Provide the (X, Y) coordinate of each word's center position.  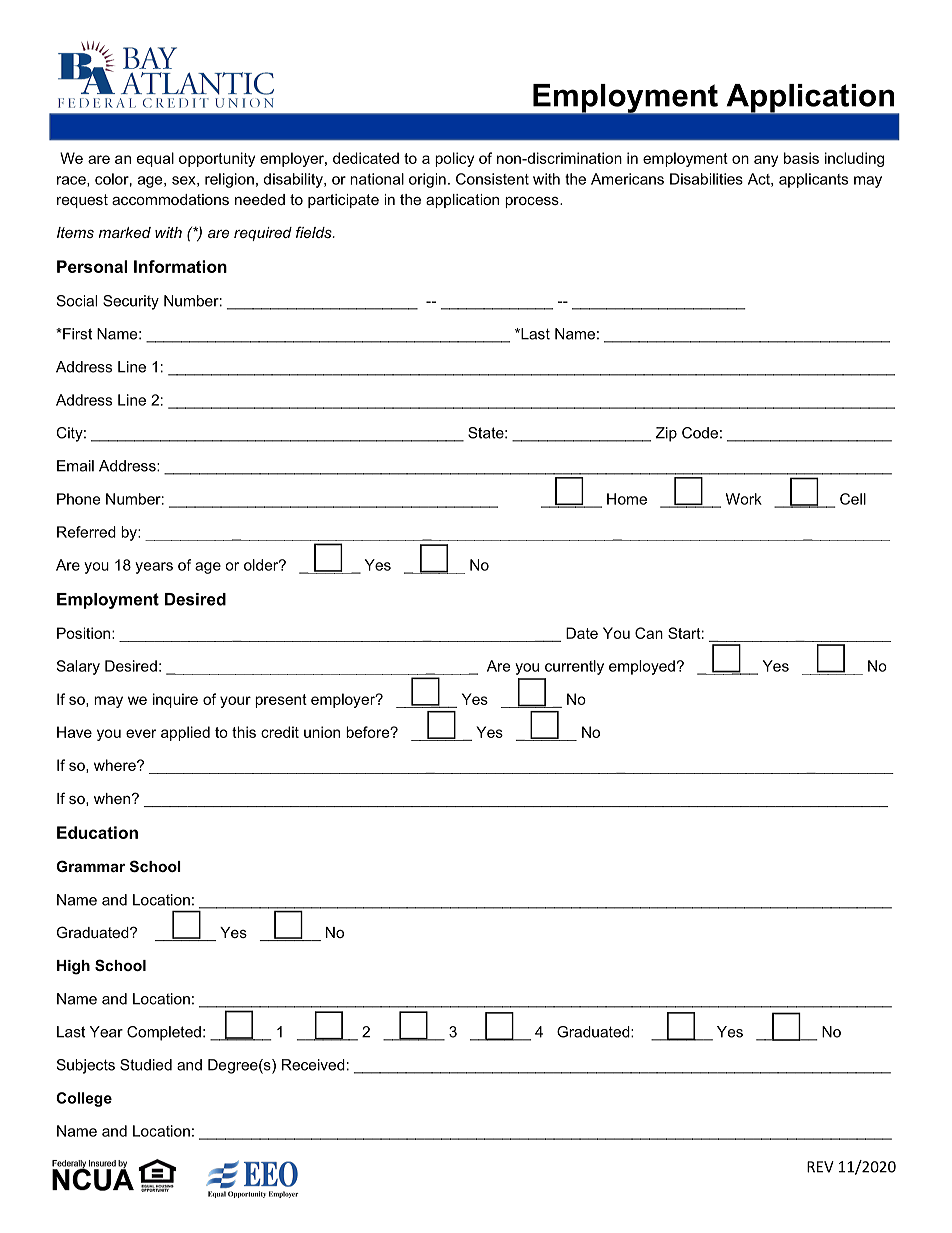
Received (313, 1065)
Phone (78, 499)
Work (744, 499)
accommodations (170, 199)
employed (642, 667)
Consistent (492, 179)
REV (820, 1167)
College (84, 1099)
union (322, 732)
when (112, 798)
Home (627, 499)
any (766, 161)
